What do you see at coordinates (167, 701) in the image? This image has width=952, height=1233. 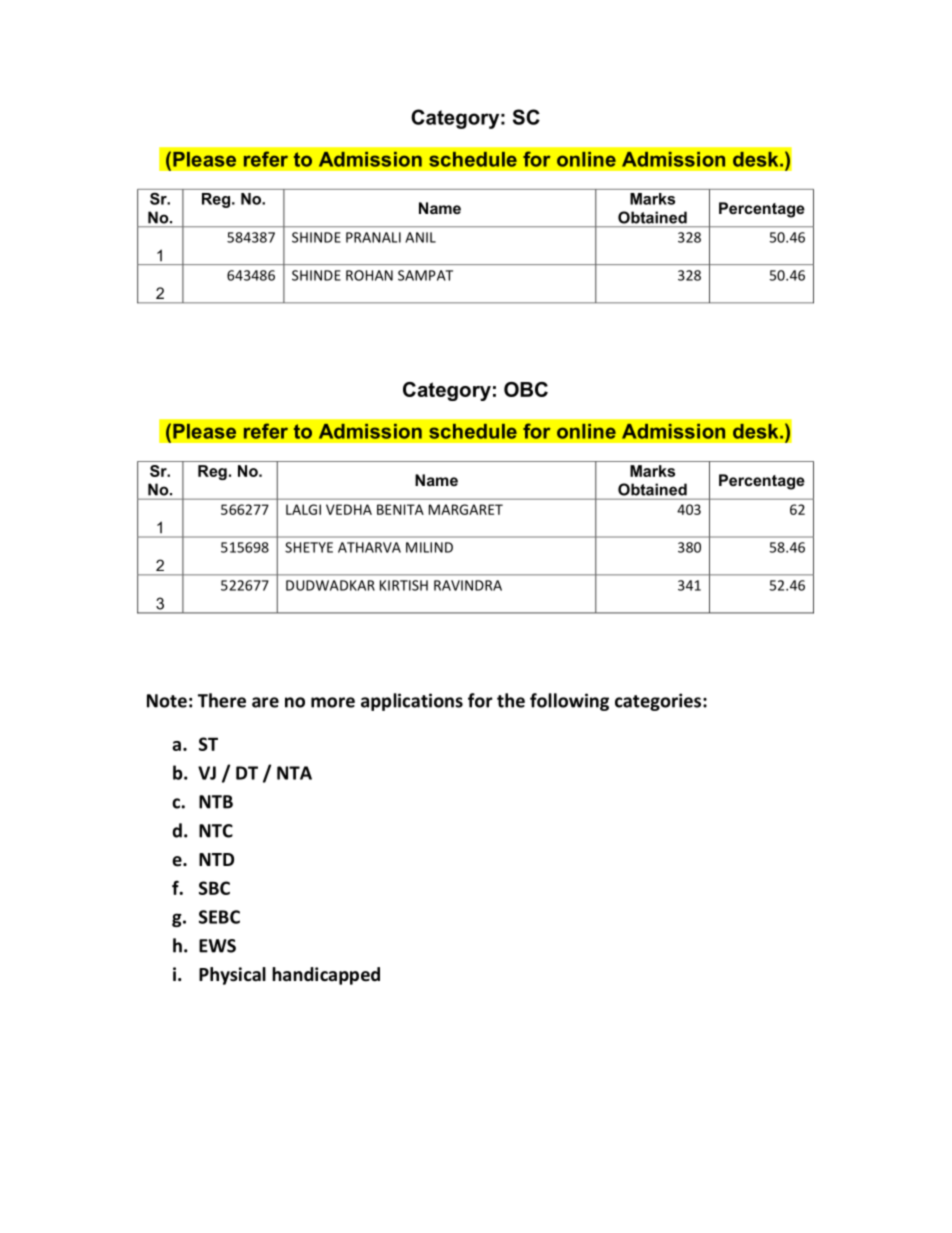 I see `Note` at bounding box center [167, 701].
